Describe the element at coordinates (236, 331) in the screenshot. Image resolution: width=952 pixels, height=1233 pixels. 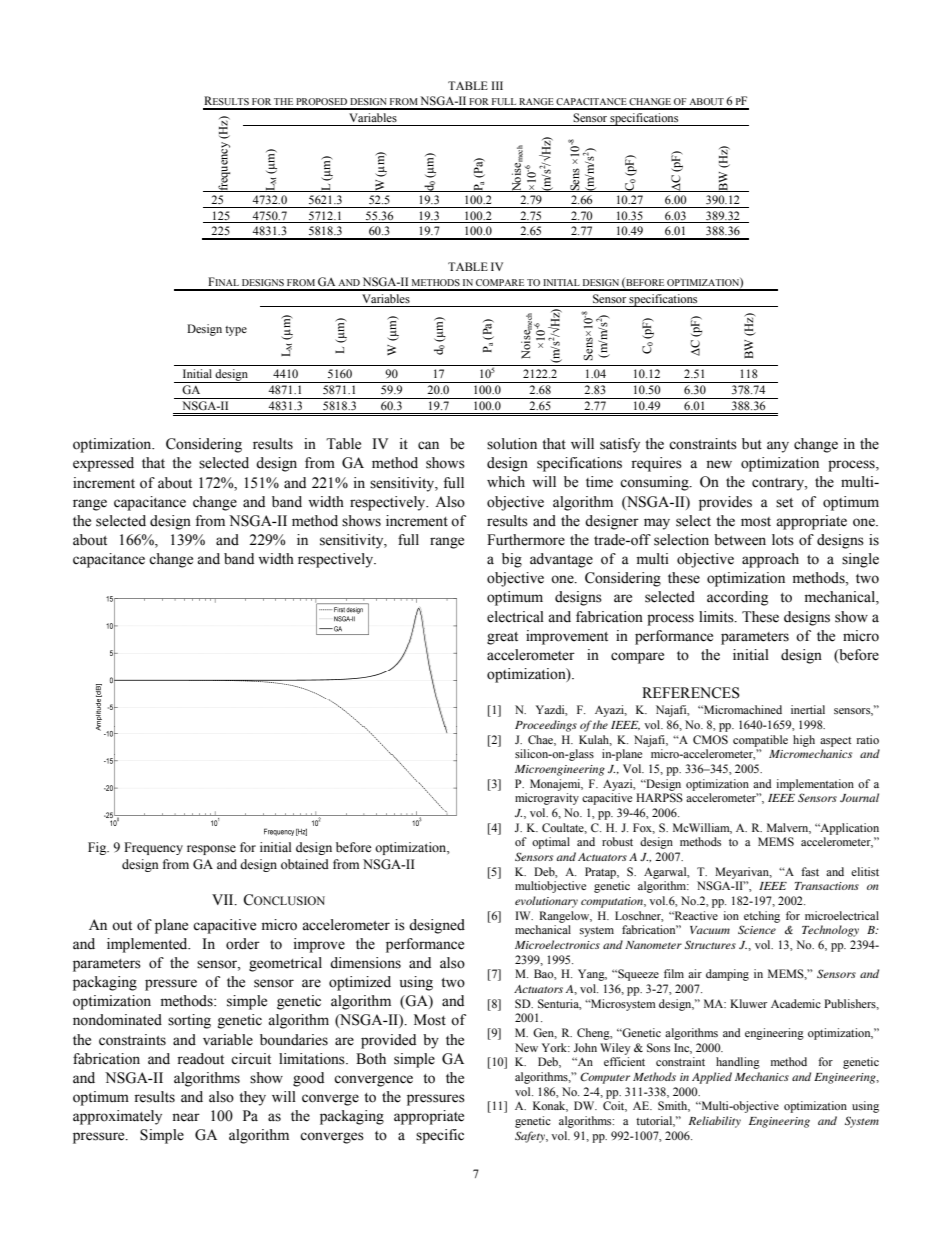
I see `type` at that location.
